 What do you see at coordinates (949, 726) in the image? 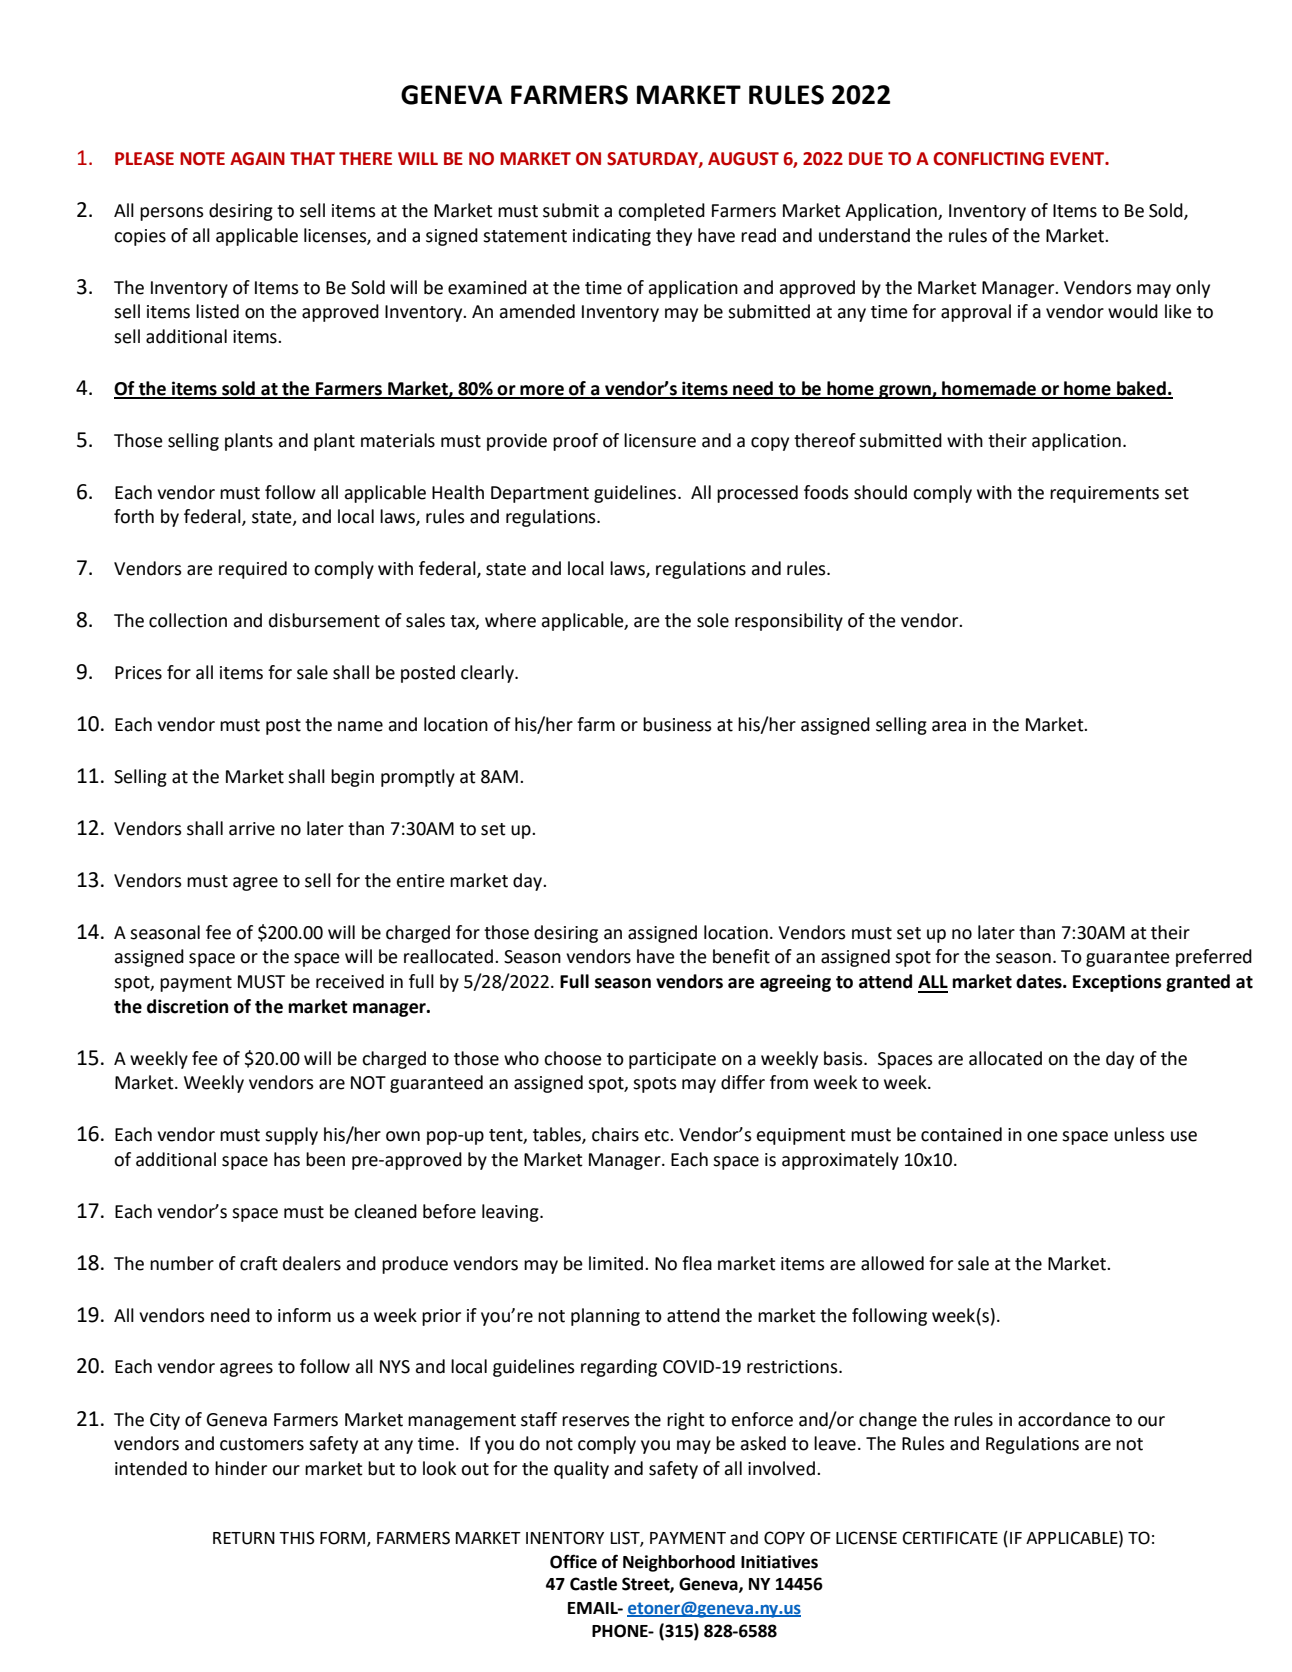
I see `area` at bounding box center [949, 726].
